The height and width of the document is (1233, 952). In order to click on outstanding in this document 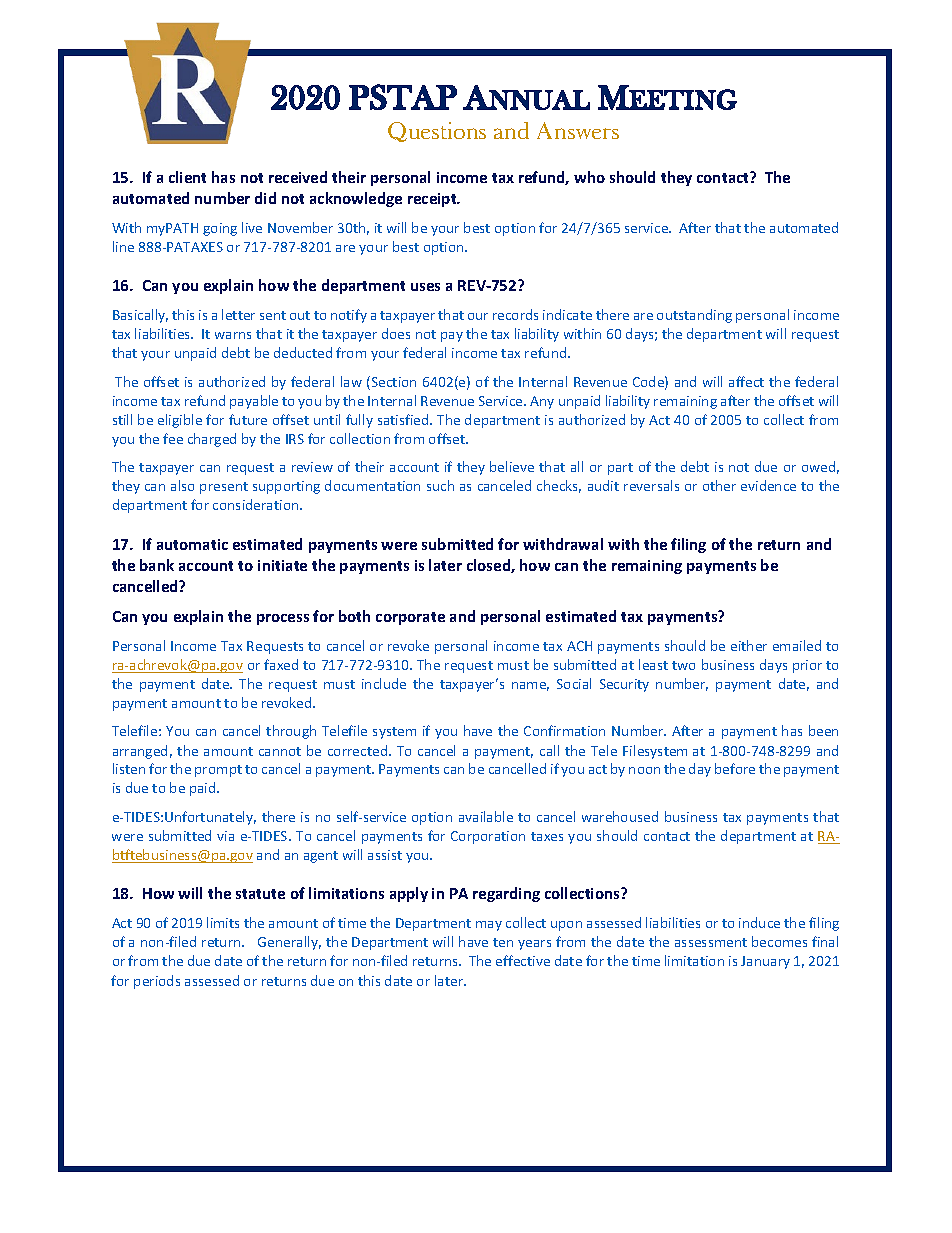, I will do `click(694, 316)`.
